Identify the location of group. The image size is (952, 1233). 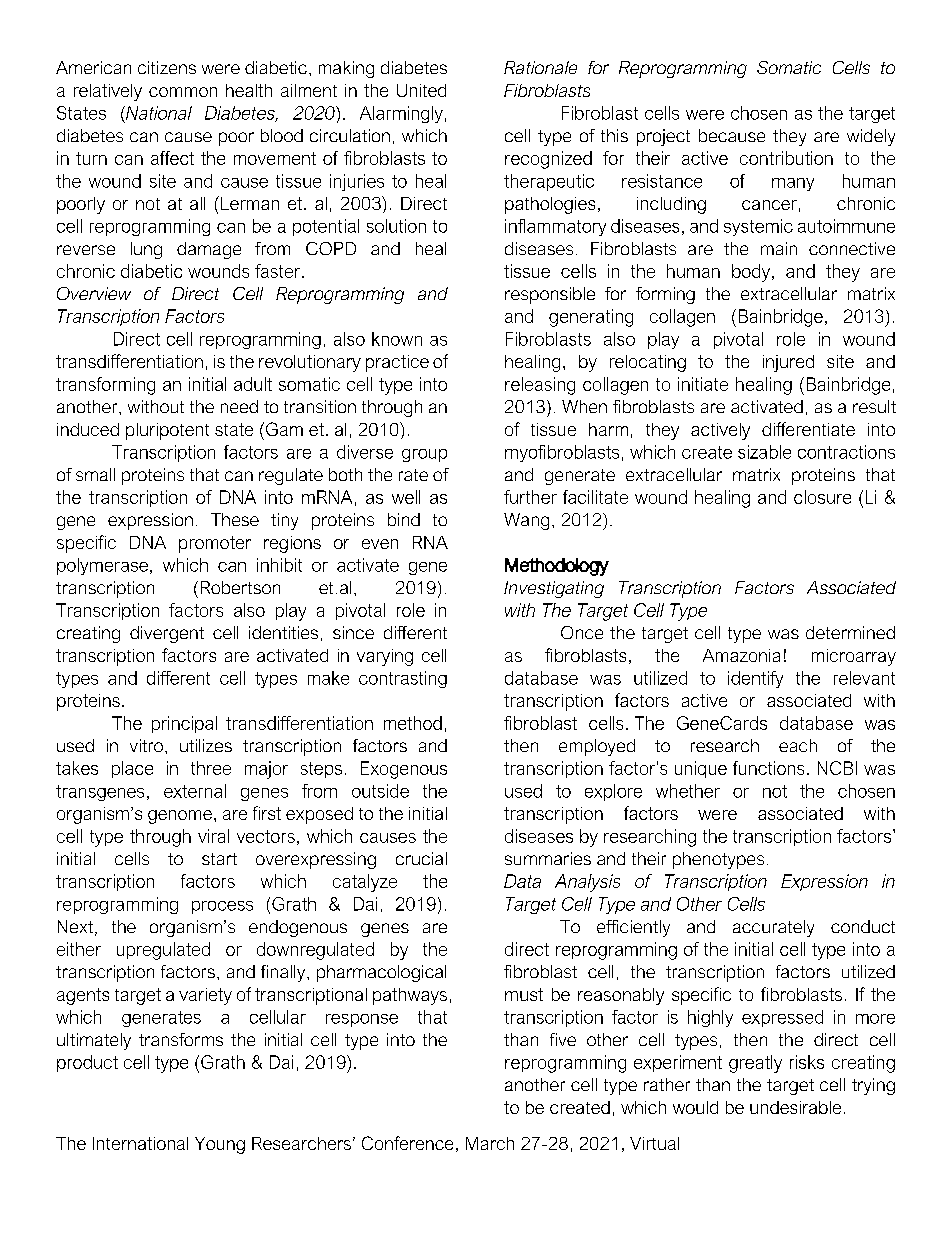
(424, 455).
